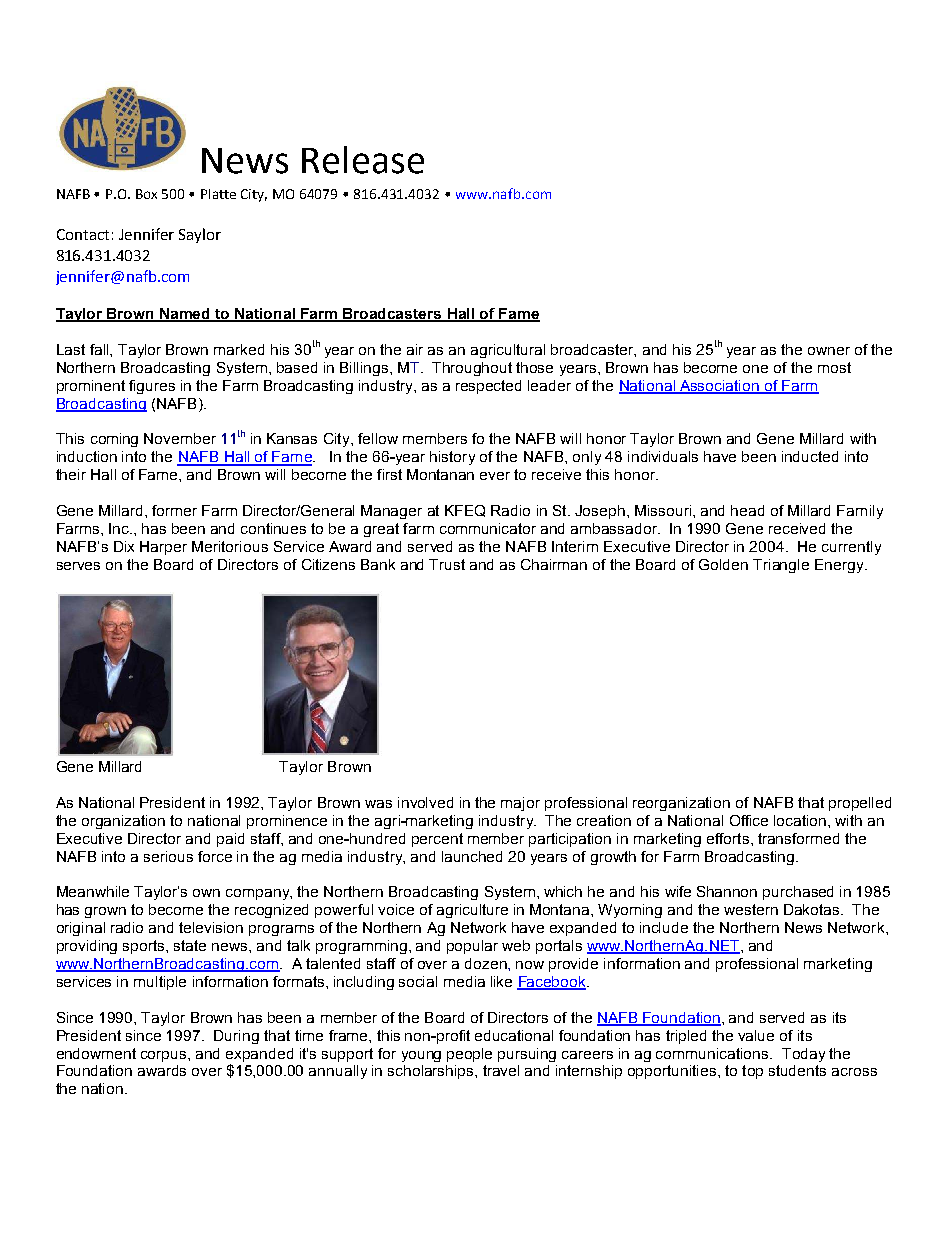 This screenshot has height=1233, width=952. I want to click on history, so click(452, 458).
